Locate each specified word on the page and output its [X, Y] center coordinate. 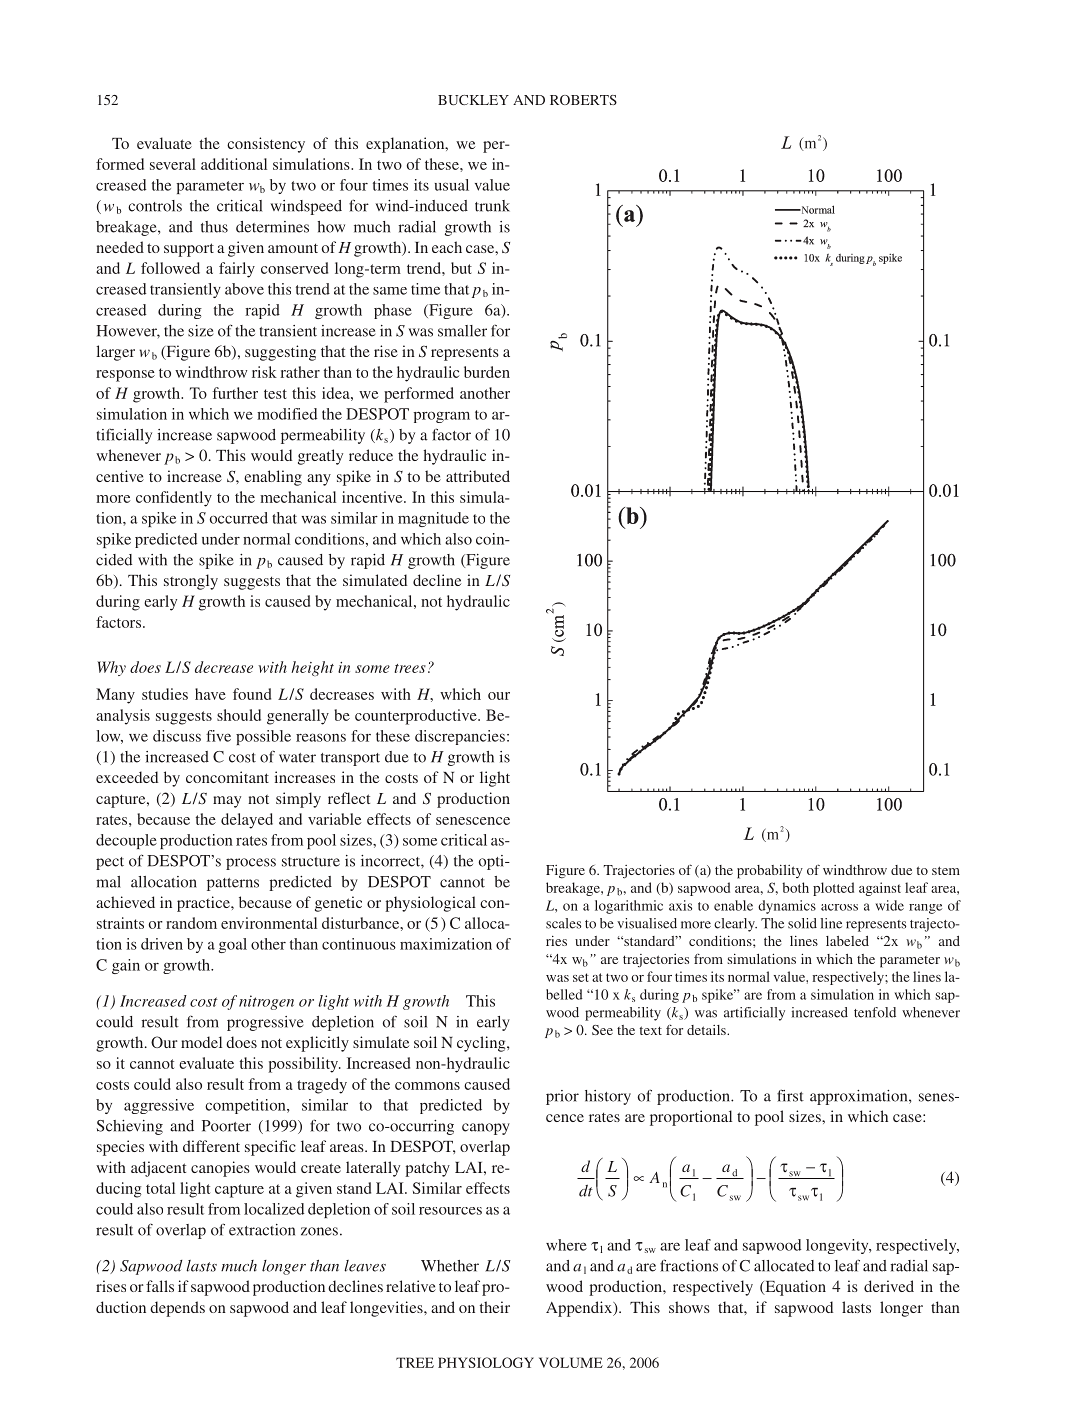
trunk [492, 206]
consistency [266, 145]
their [495, 1307]
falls [160, 1286]
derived [889, 1286]
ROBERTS [583, 100]
